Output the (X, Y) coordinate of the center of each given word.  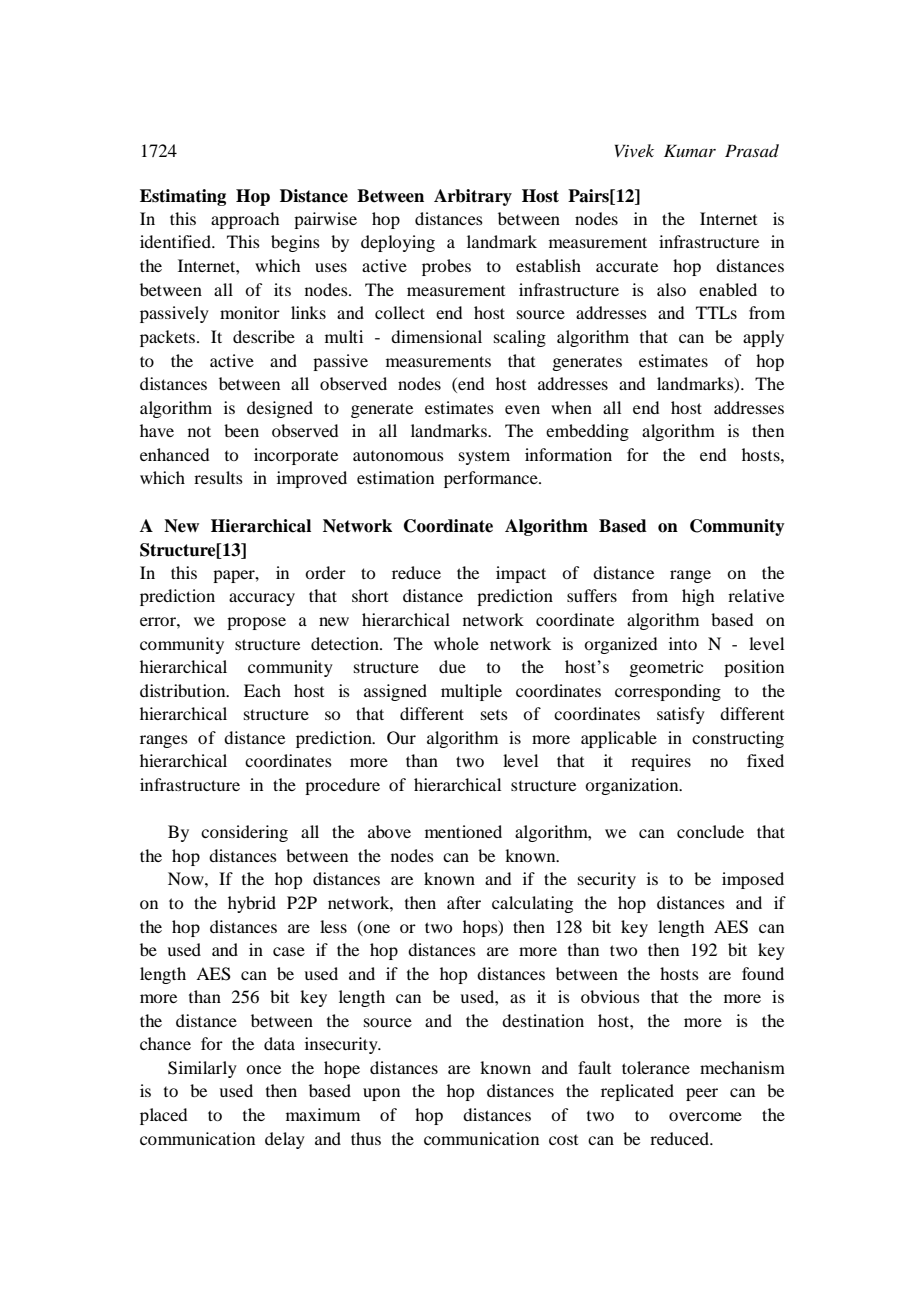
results (218, 477)
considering (244, 833)
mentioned (463, 831)
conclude (710, 831)
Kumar (690, 150)
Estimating (183, 197)
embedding (587, 432)
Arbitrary (473, 197)
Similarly (202, 1069)
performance (492, 479)
